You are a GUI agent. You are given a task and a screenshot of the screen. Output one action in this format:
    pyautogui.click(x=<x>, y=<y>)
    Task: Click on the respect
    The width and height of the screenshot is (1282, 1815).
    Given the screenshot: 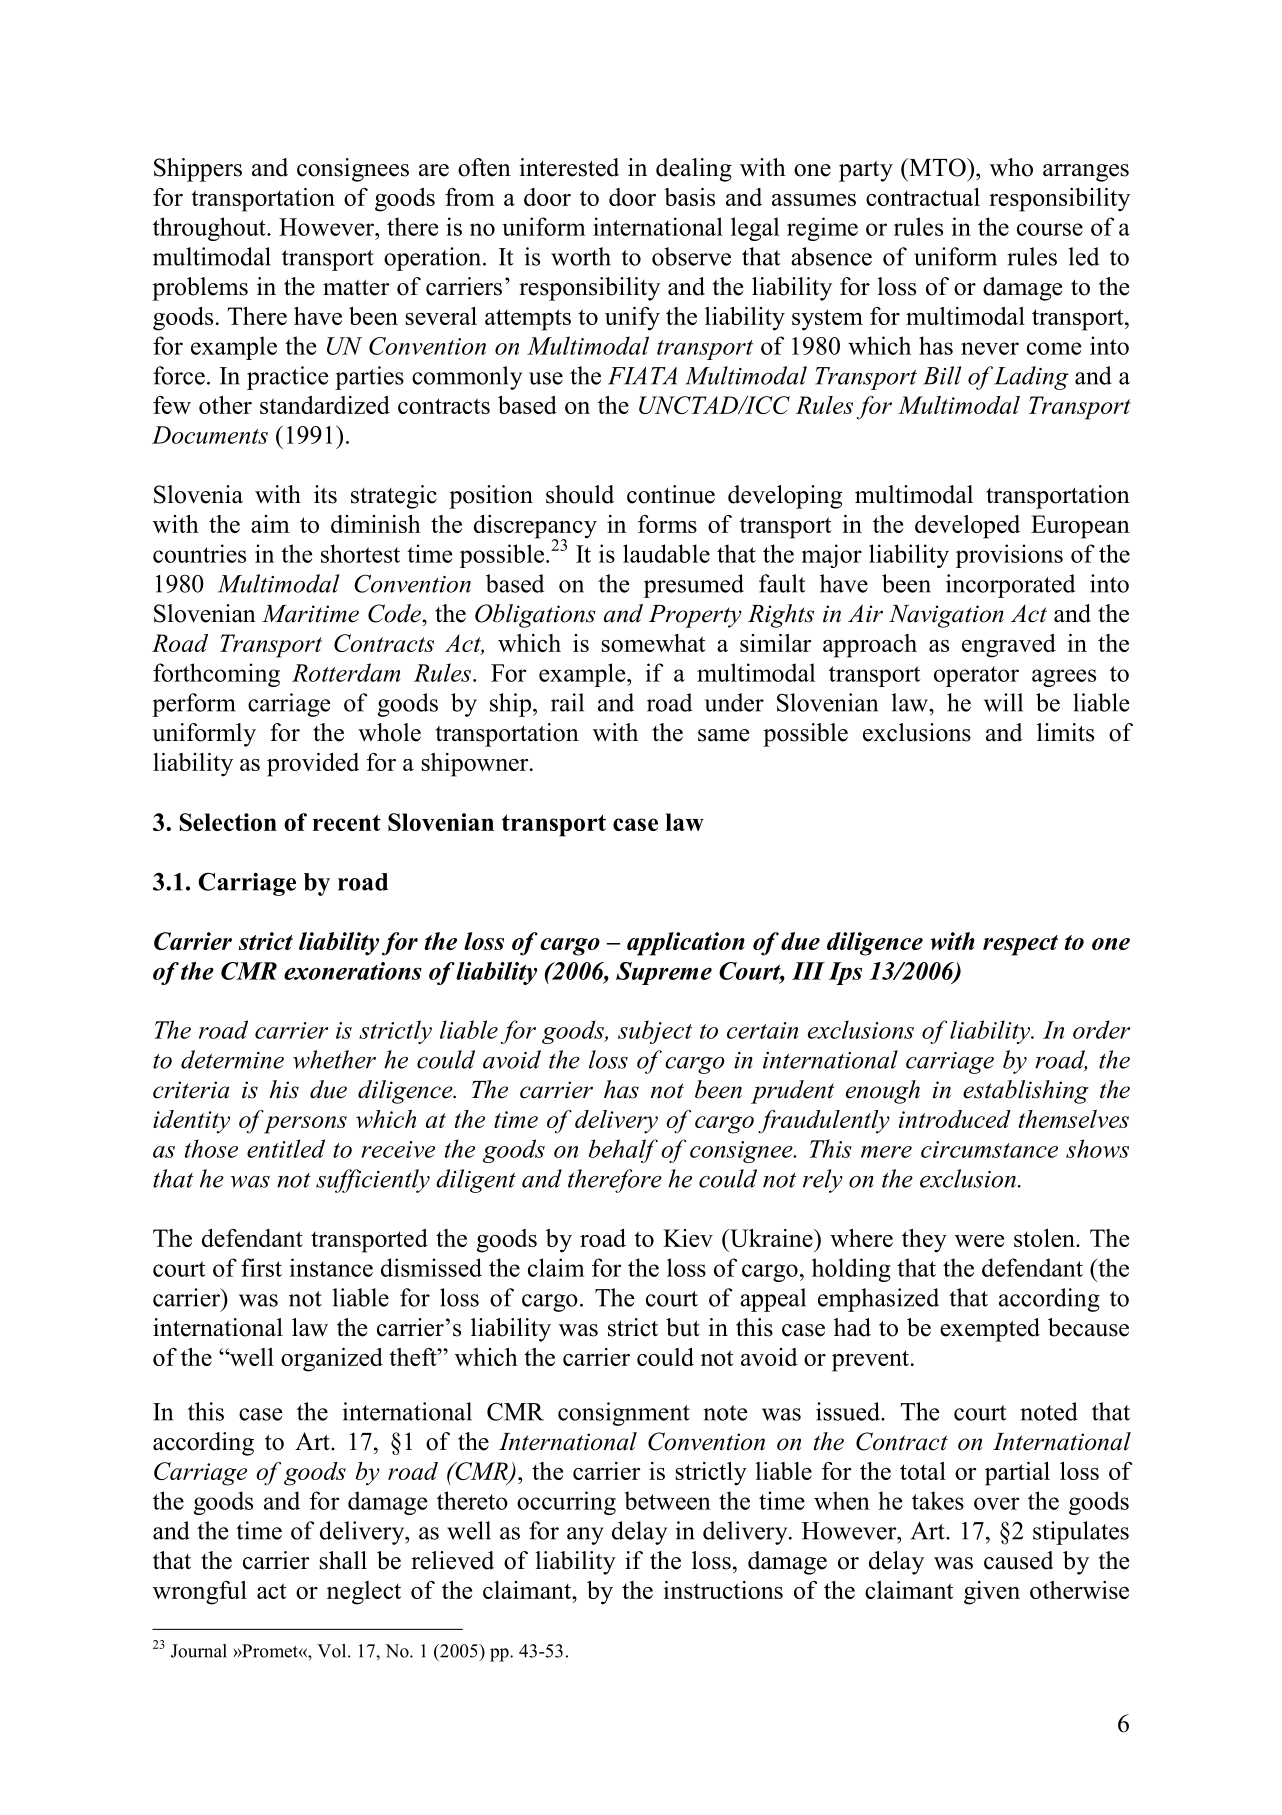 What is the action you would take?
    pyautogui.click(x=1020, y=945)
